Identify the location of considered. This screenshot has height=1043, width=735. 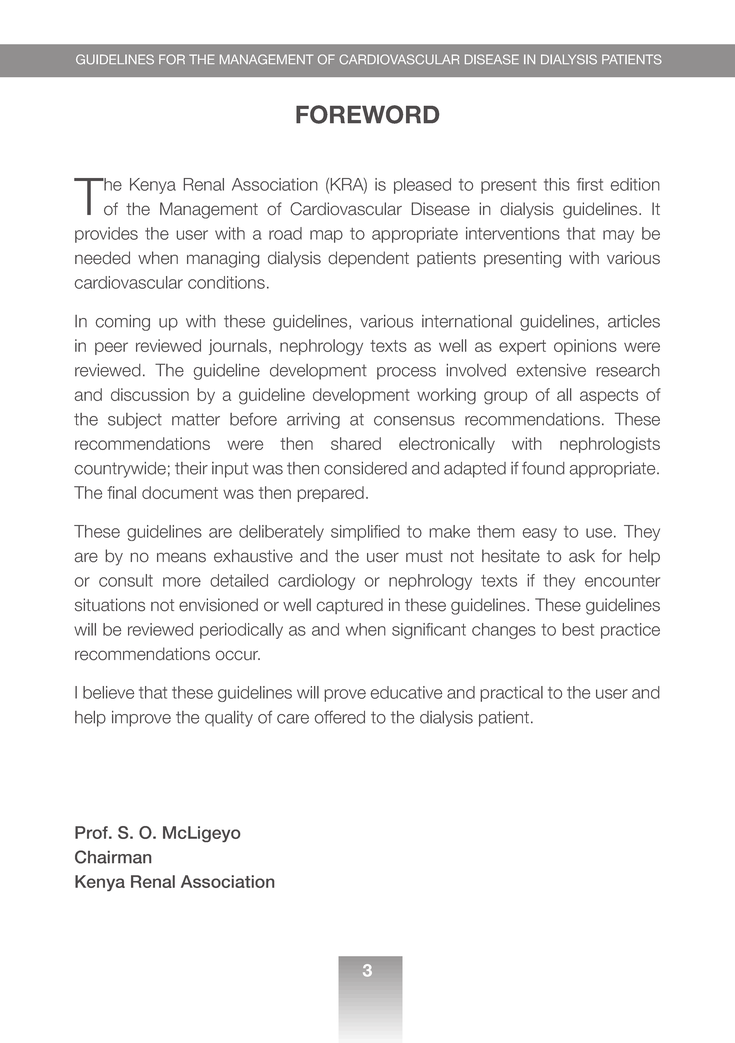
(365, 468).
